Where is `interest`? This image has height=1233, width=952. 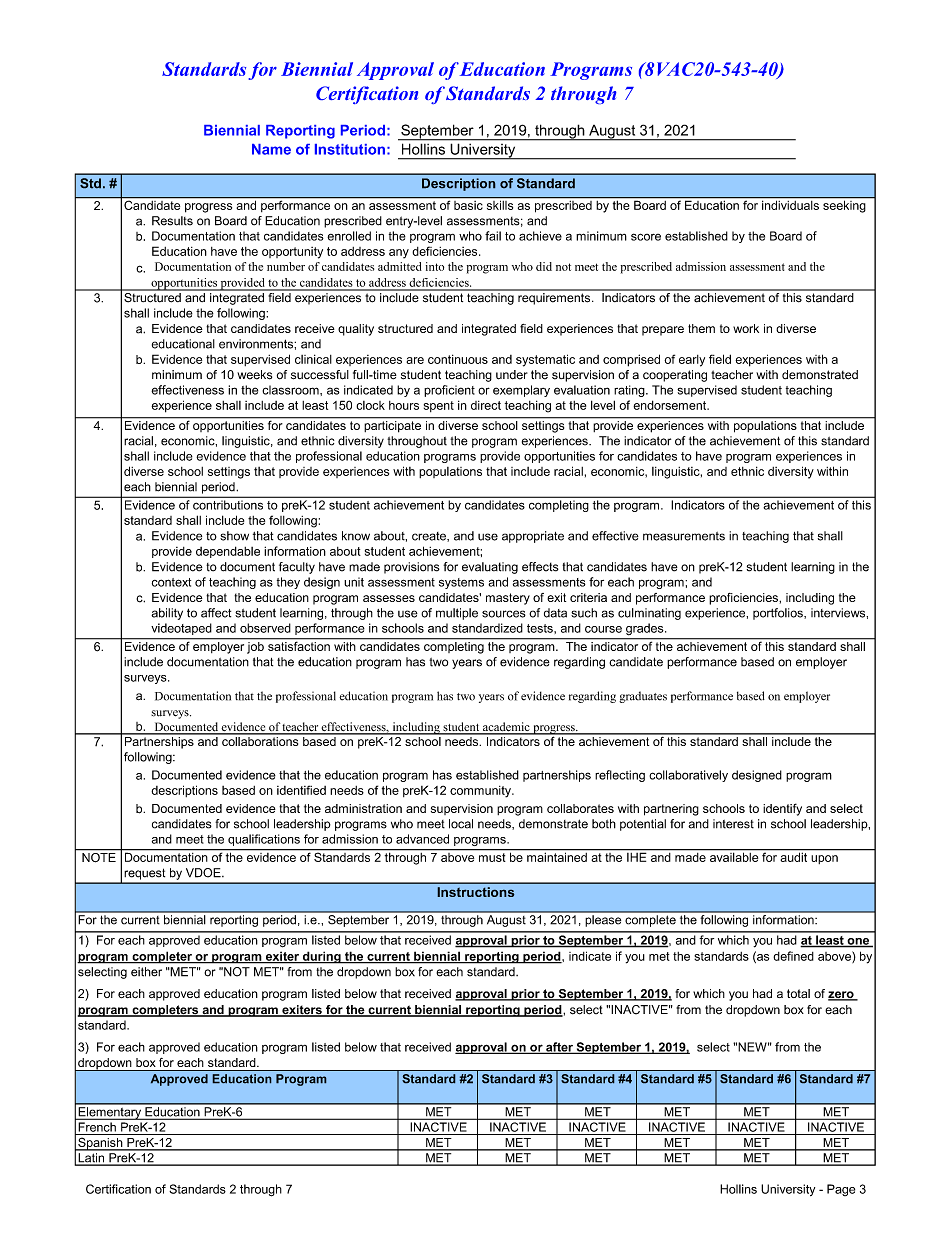
interest is located at coordinates (733, 824).
